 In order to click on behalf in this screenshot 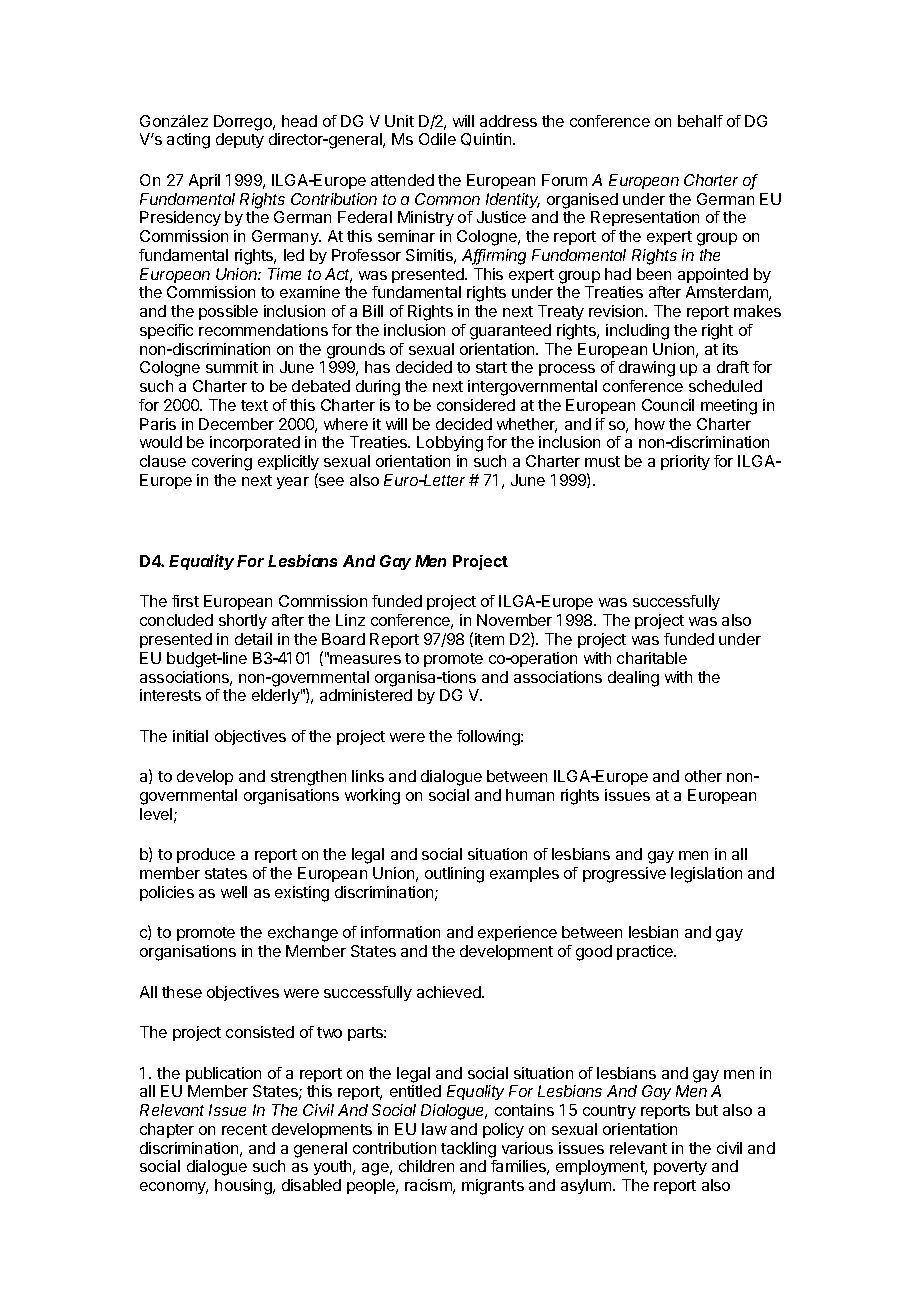, I will do `click(700, 121)`.
